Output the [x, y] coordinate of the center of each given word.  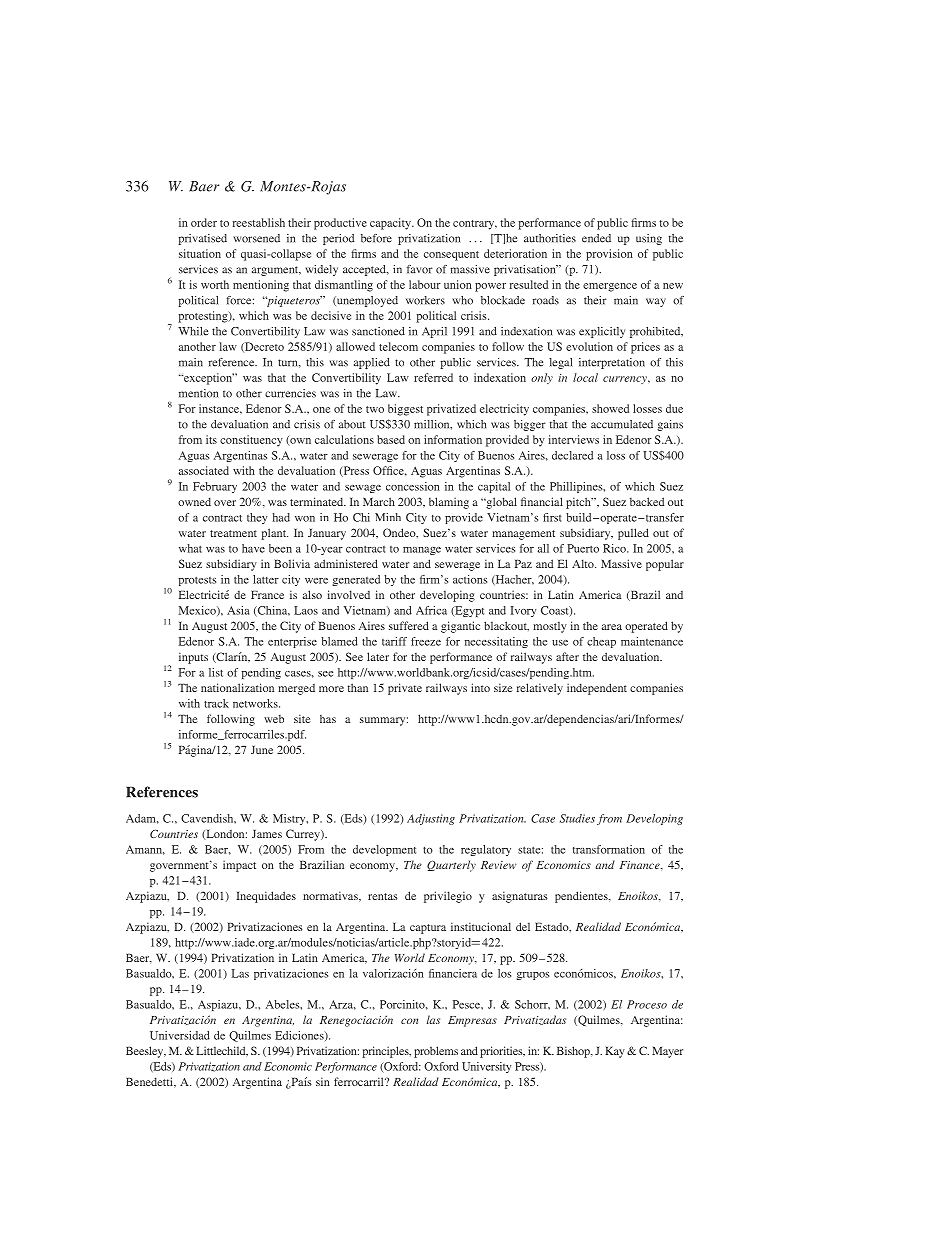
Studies [577, 818]
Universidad [180, 1035]
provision [609, 255]
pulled [633, 534]
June [262, 750]
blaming [449, 503]
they [257, 518]
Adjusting [431, 819]
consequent [451, 256]
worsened [256, 238]
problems [436, 1052]
